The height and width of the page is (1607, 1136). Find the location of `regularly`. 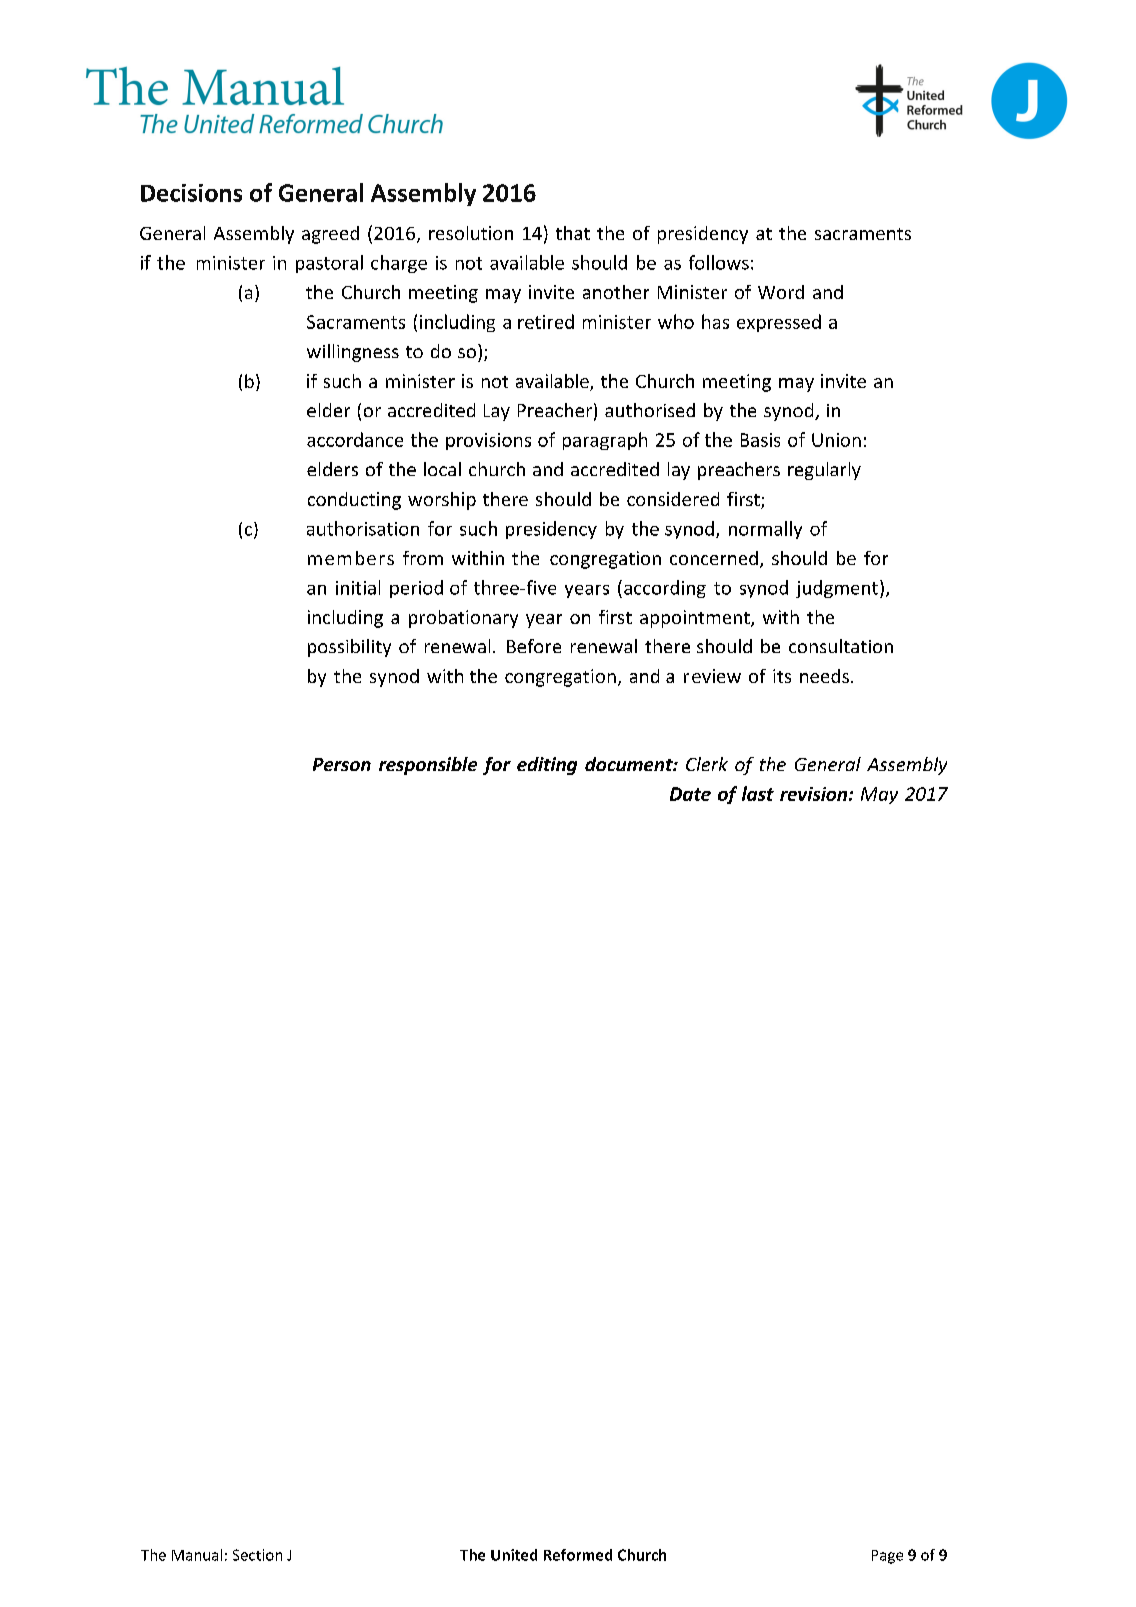

regularly is located at coordinates (824, 471).
